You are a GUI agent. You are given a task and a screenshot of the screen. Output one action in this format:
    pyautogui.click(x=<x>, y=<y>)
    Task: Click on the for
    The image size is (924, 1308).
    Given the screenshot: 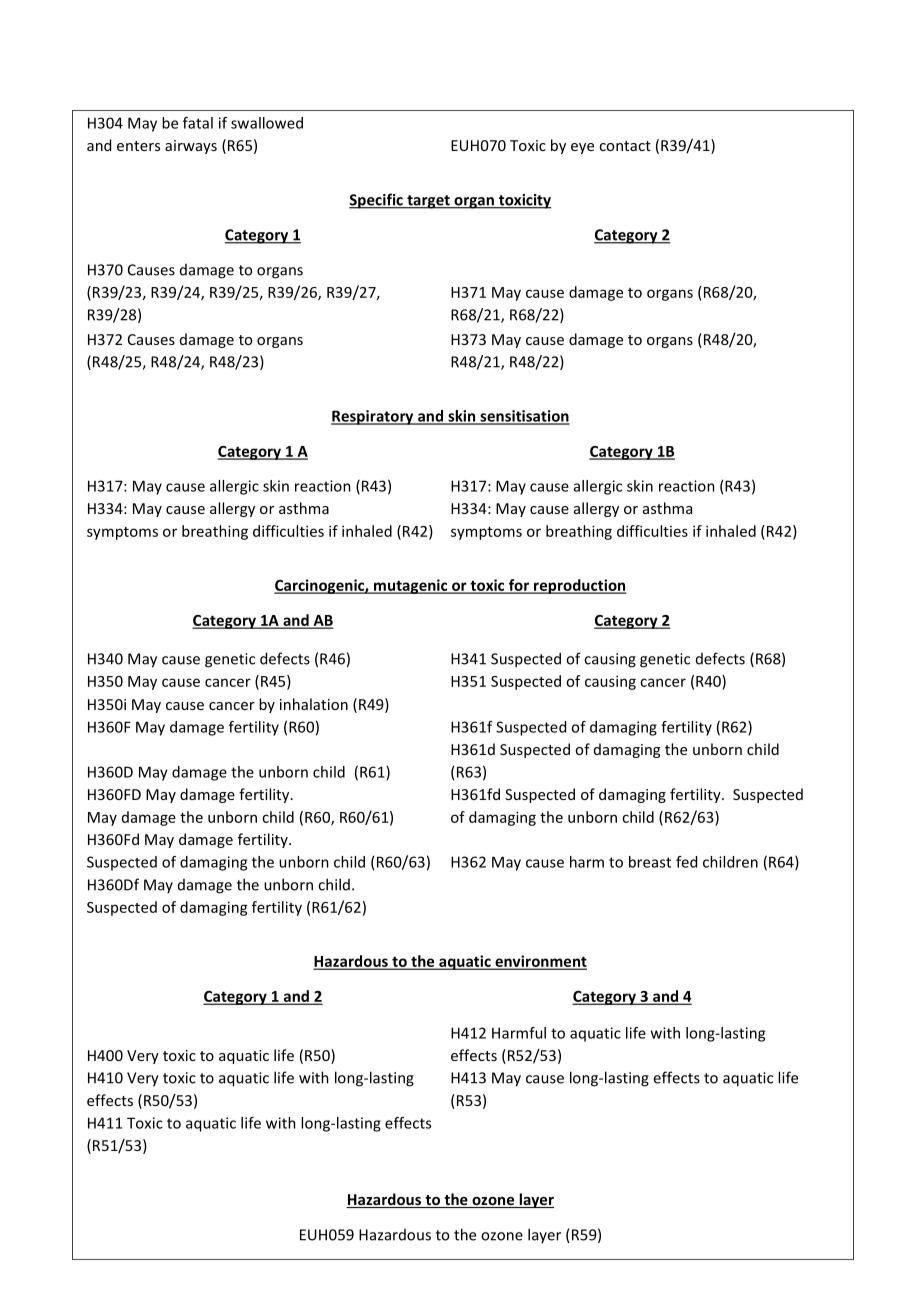 What is the action you would take?
    pyautogui.click(x=519, y=586)
